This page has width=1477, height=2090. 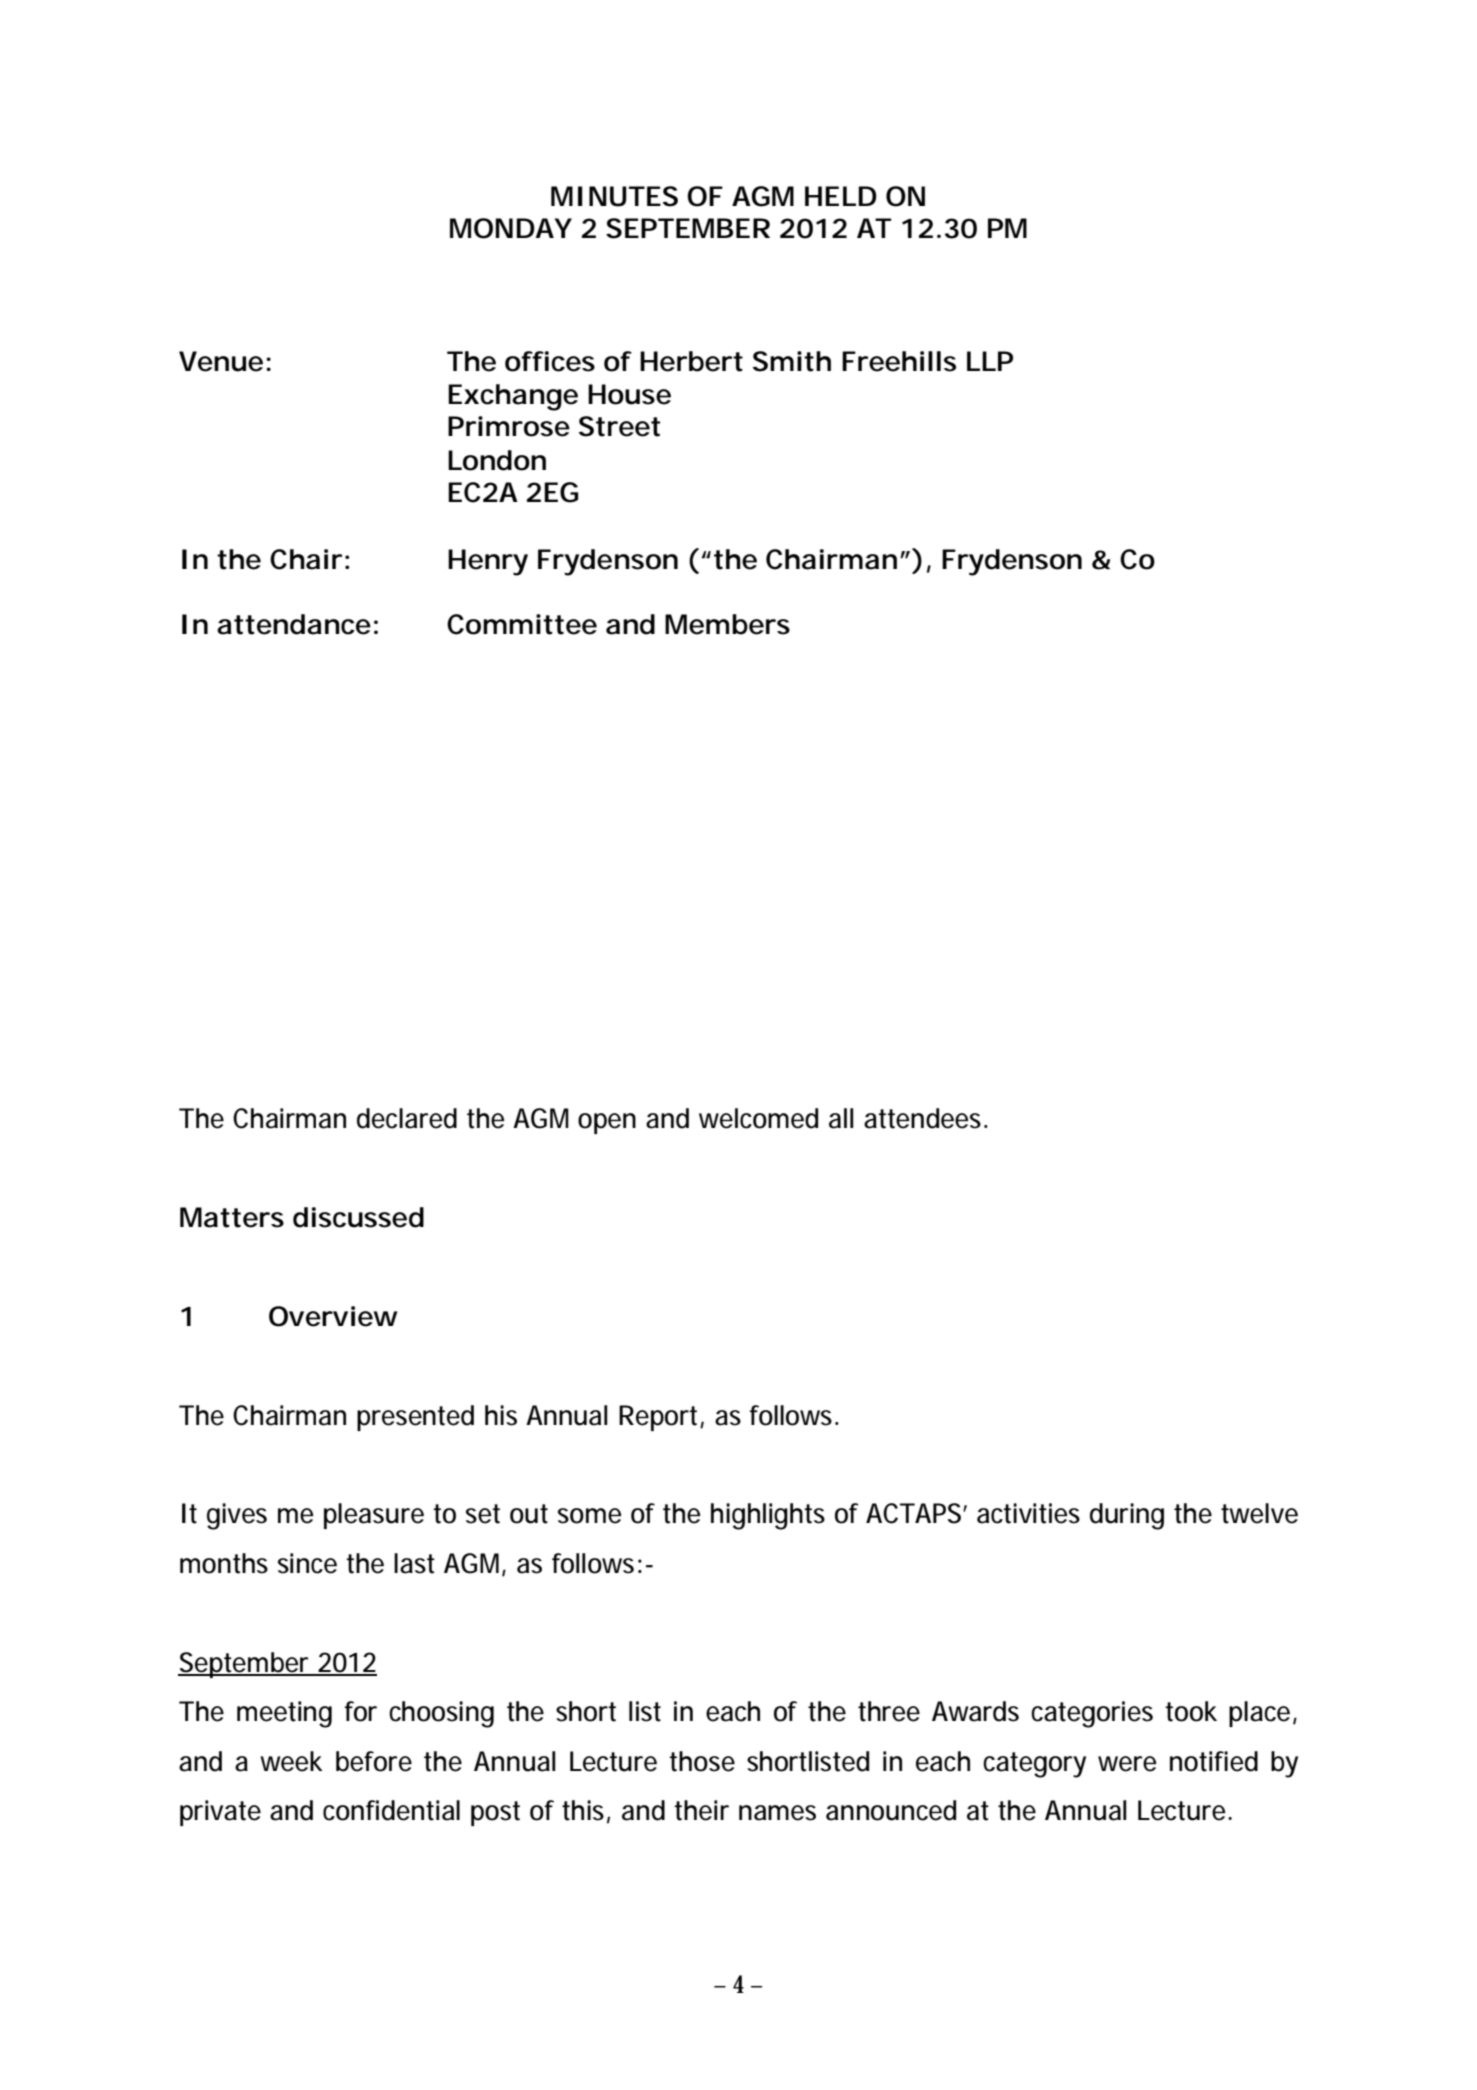 I want to click on were, so click(x=1127, y=1764).
